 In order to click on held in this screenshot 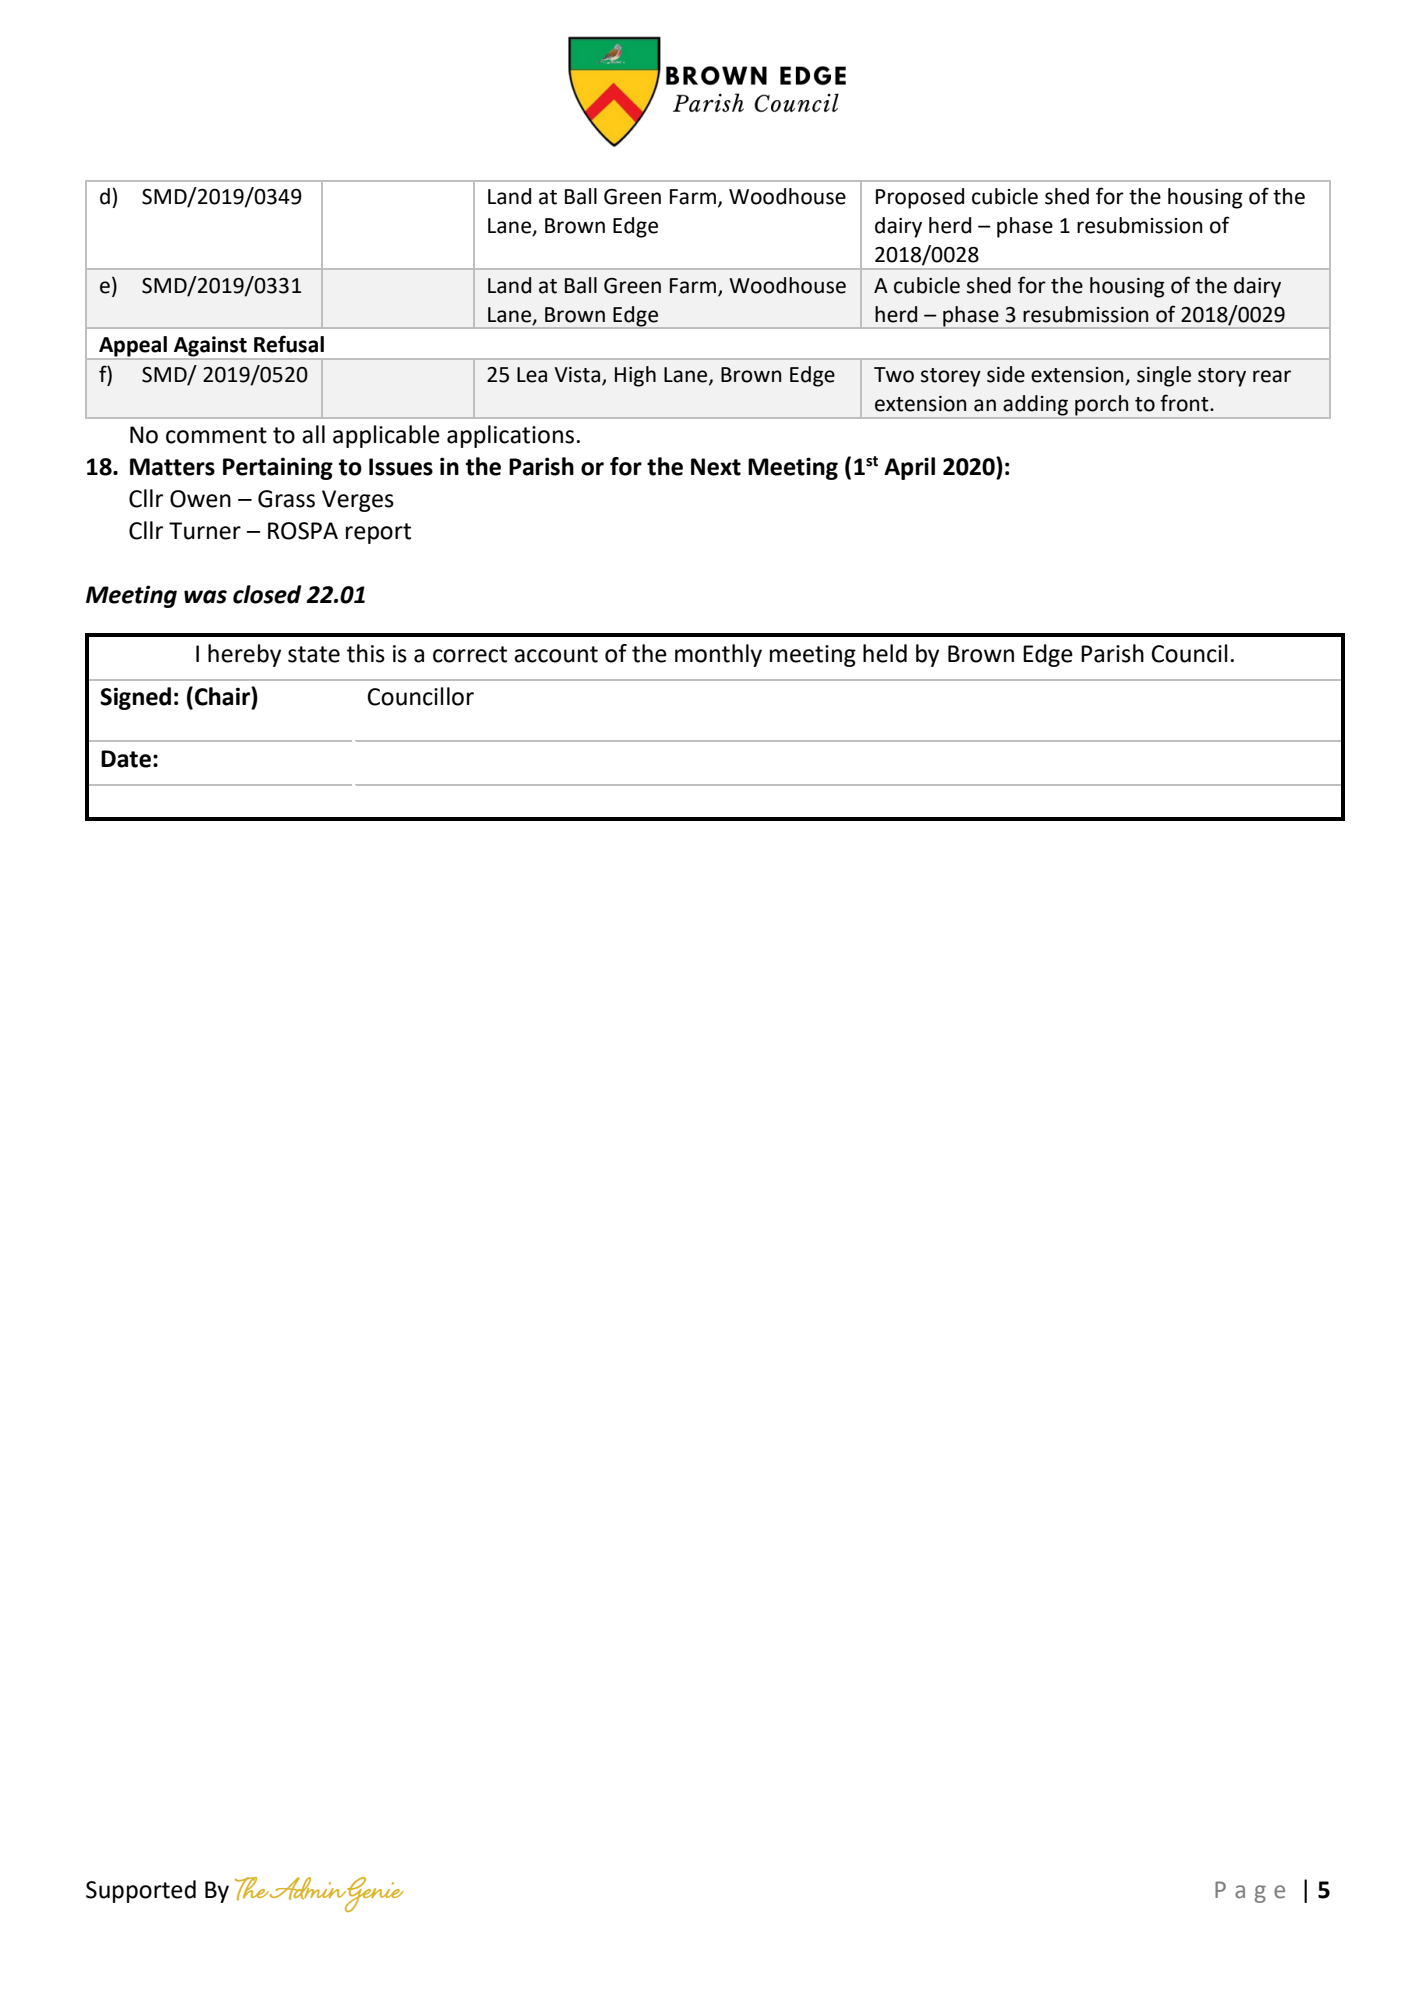, I will do `click(885, 653)`.
